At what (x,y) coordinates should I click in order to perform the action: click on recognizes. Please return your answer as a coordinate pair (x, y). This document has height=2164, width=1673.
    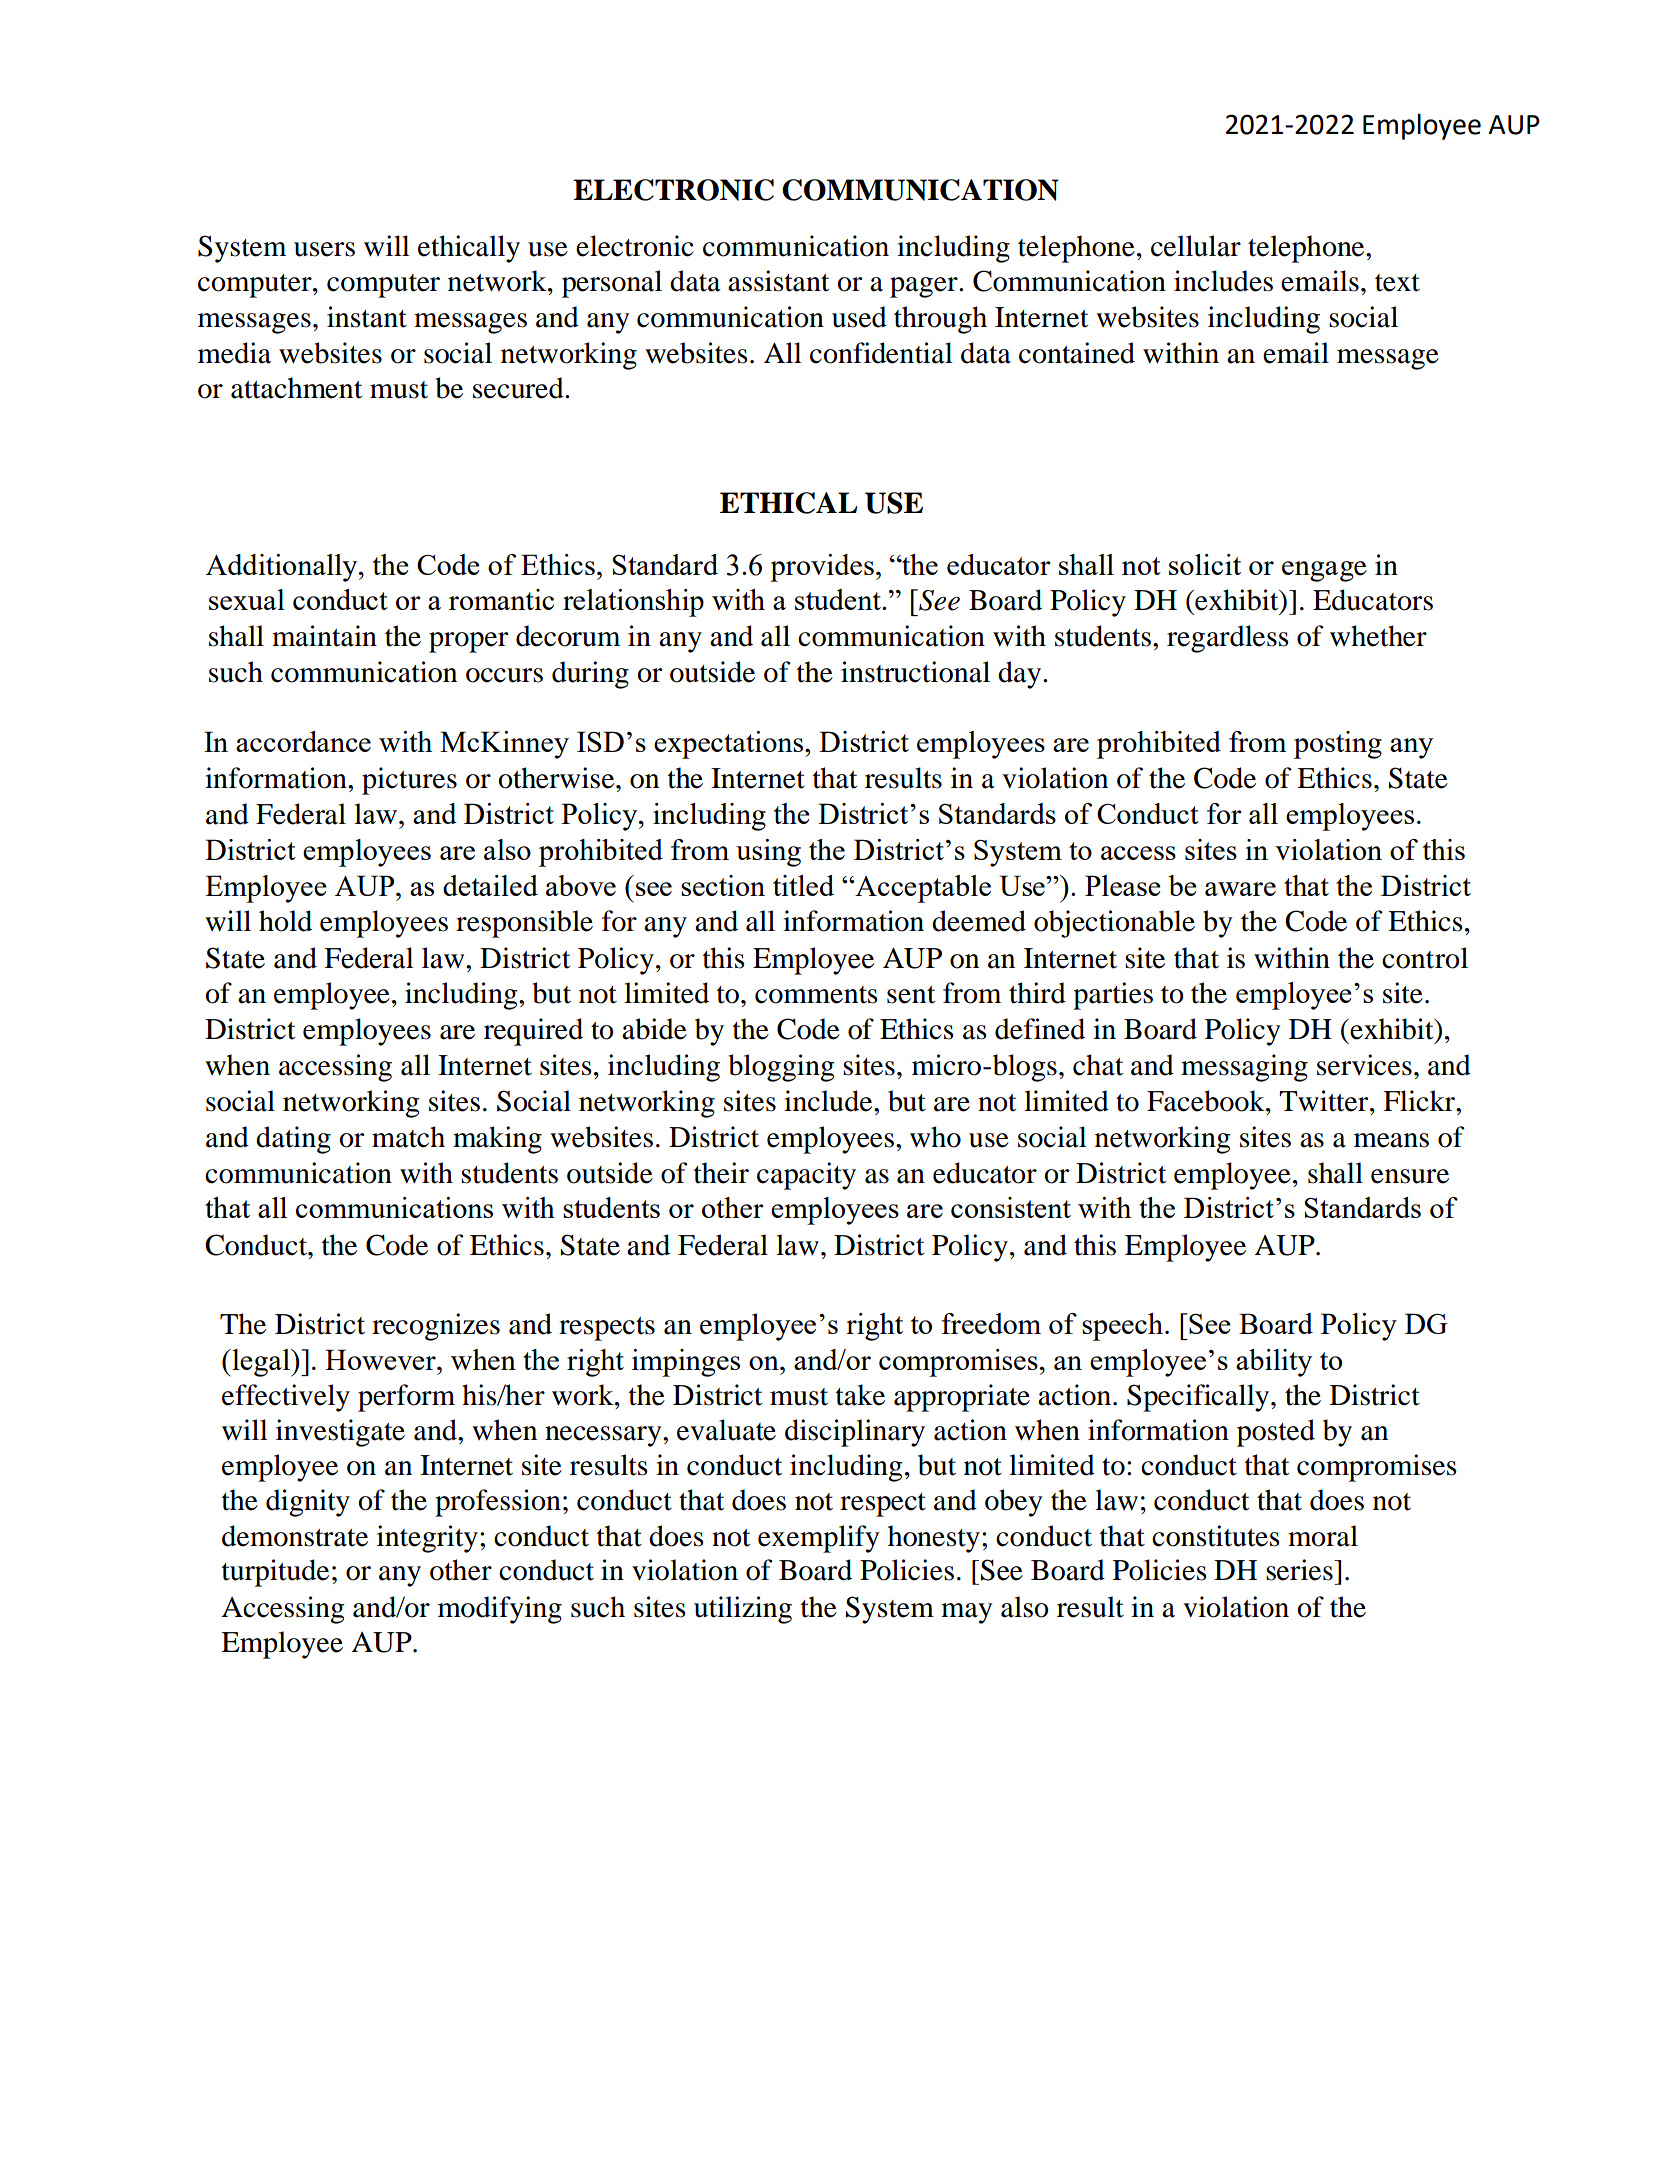
    Looking at the image, I should click on (436, 1327).
